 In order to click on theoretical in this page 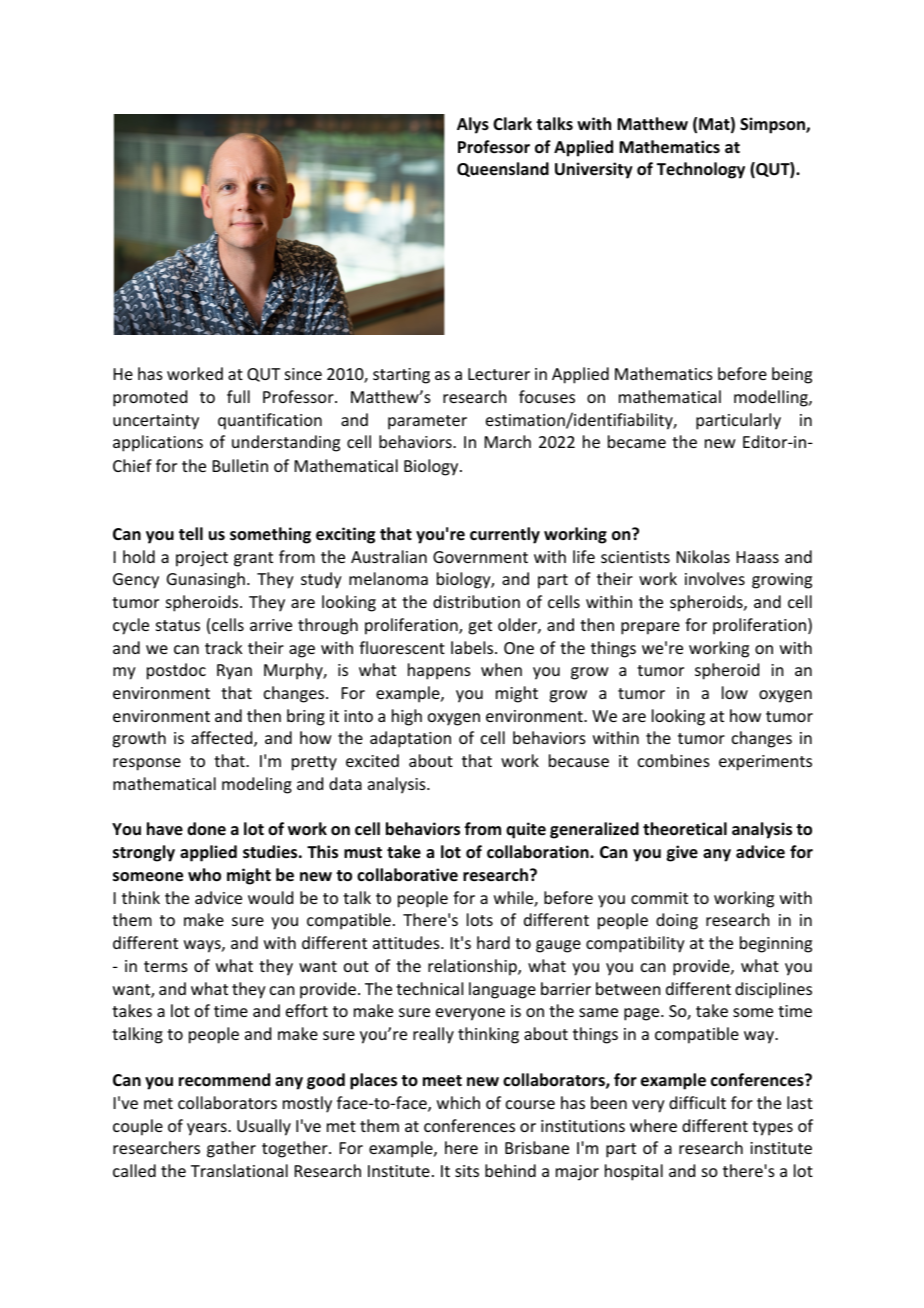, I will do `click(685, 829)`.
